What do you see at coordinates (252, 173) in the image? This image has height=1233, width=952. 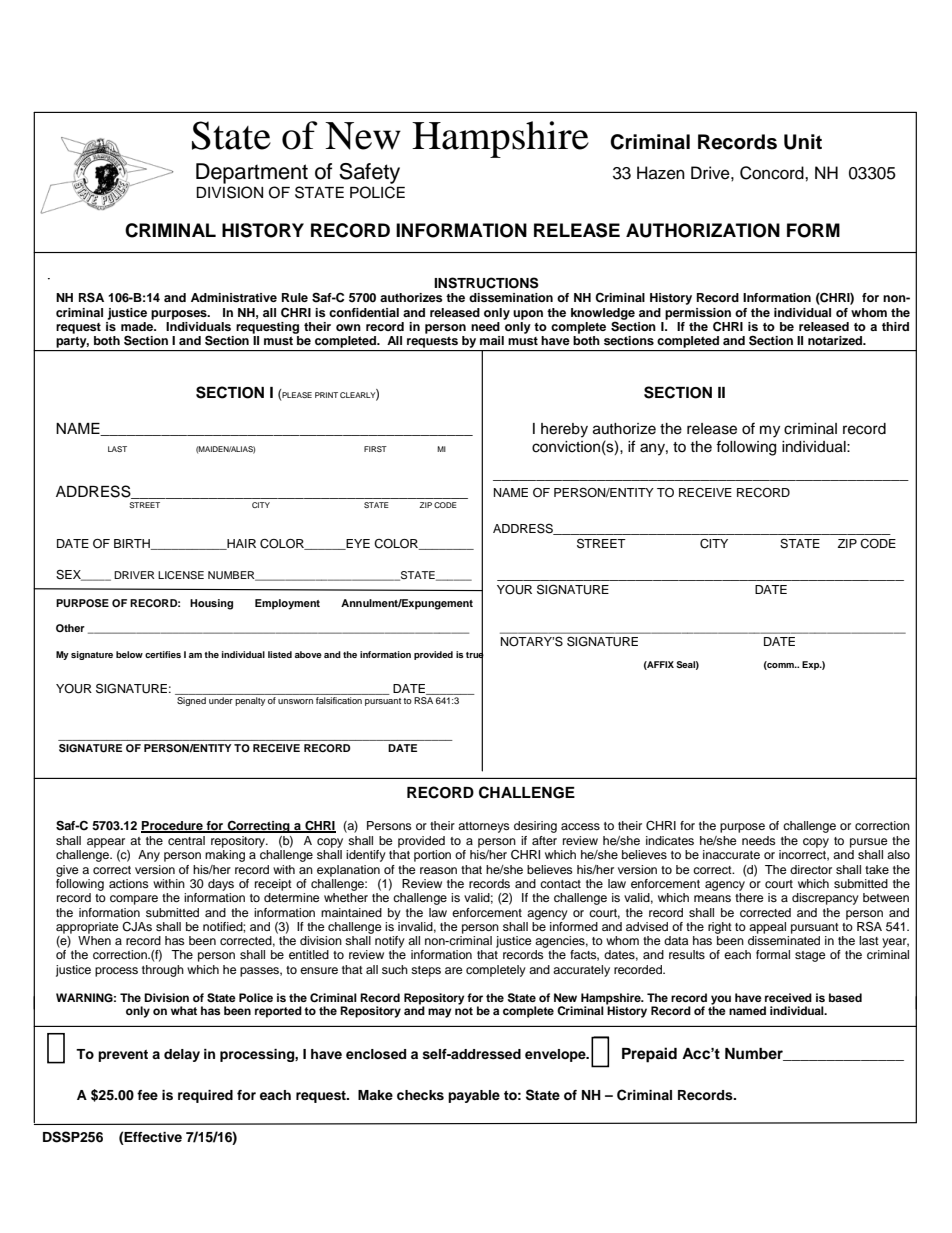 I see `Department` at bounding box center [252, 173].
